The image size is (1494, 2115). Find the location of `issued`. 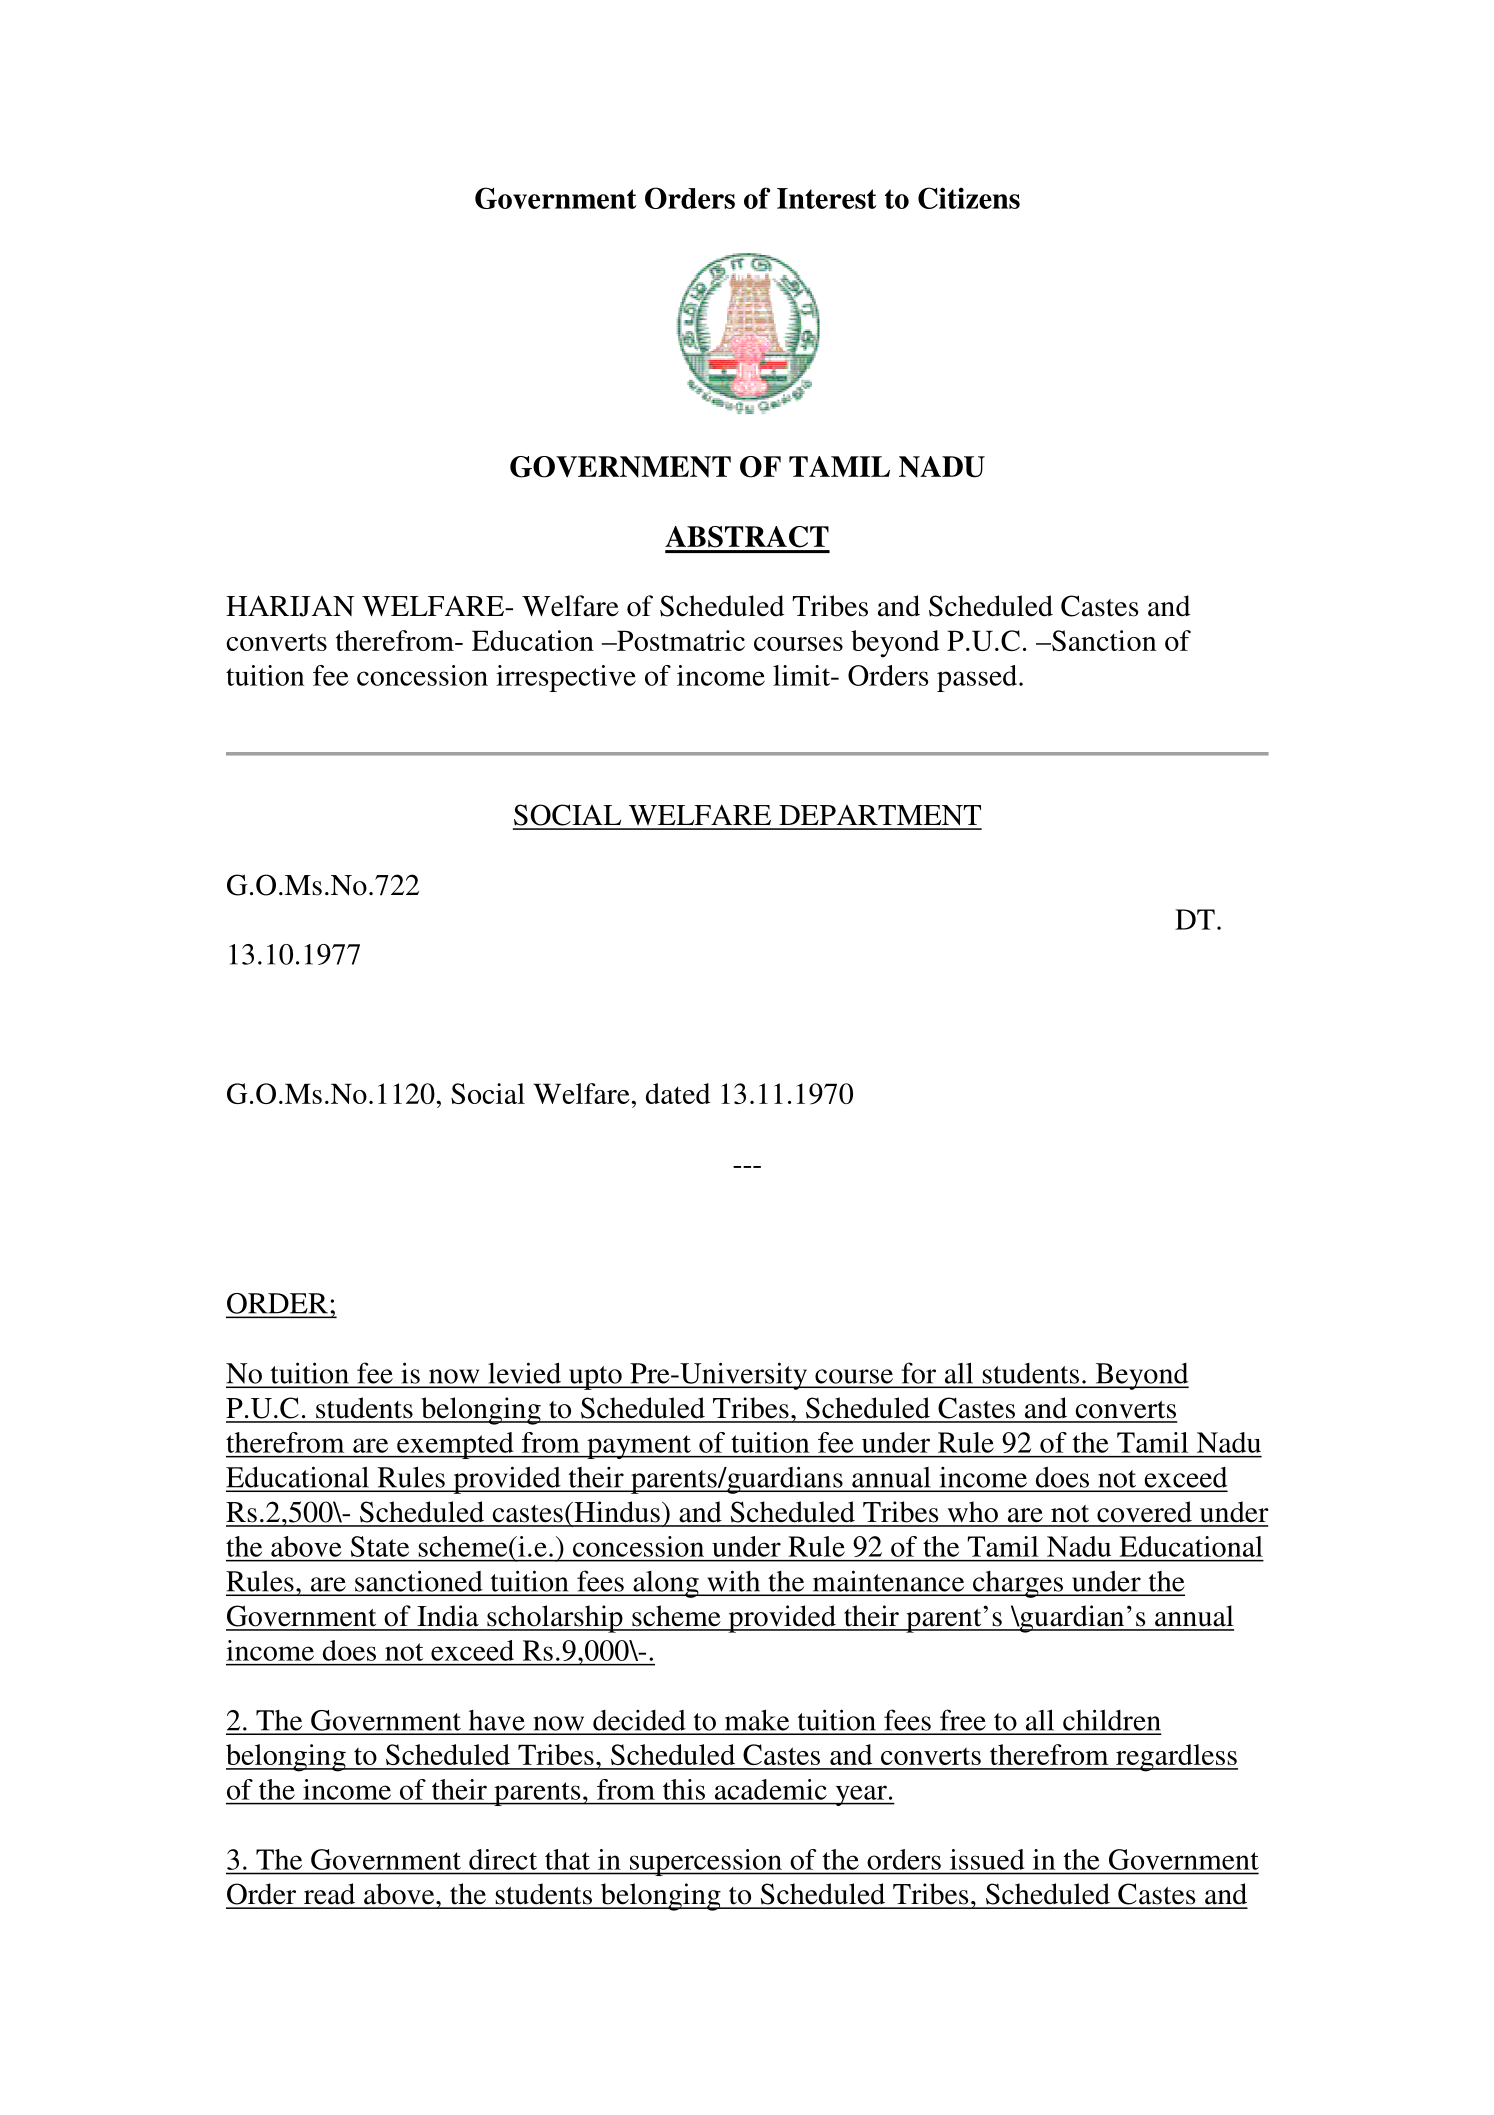

issued is located at coordinates (987, 1859).
